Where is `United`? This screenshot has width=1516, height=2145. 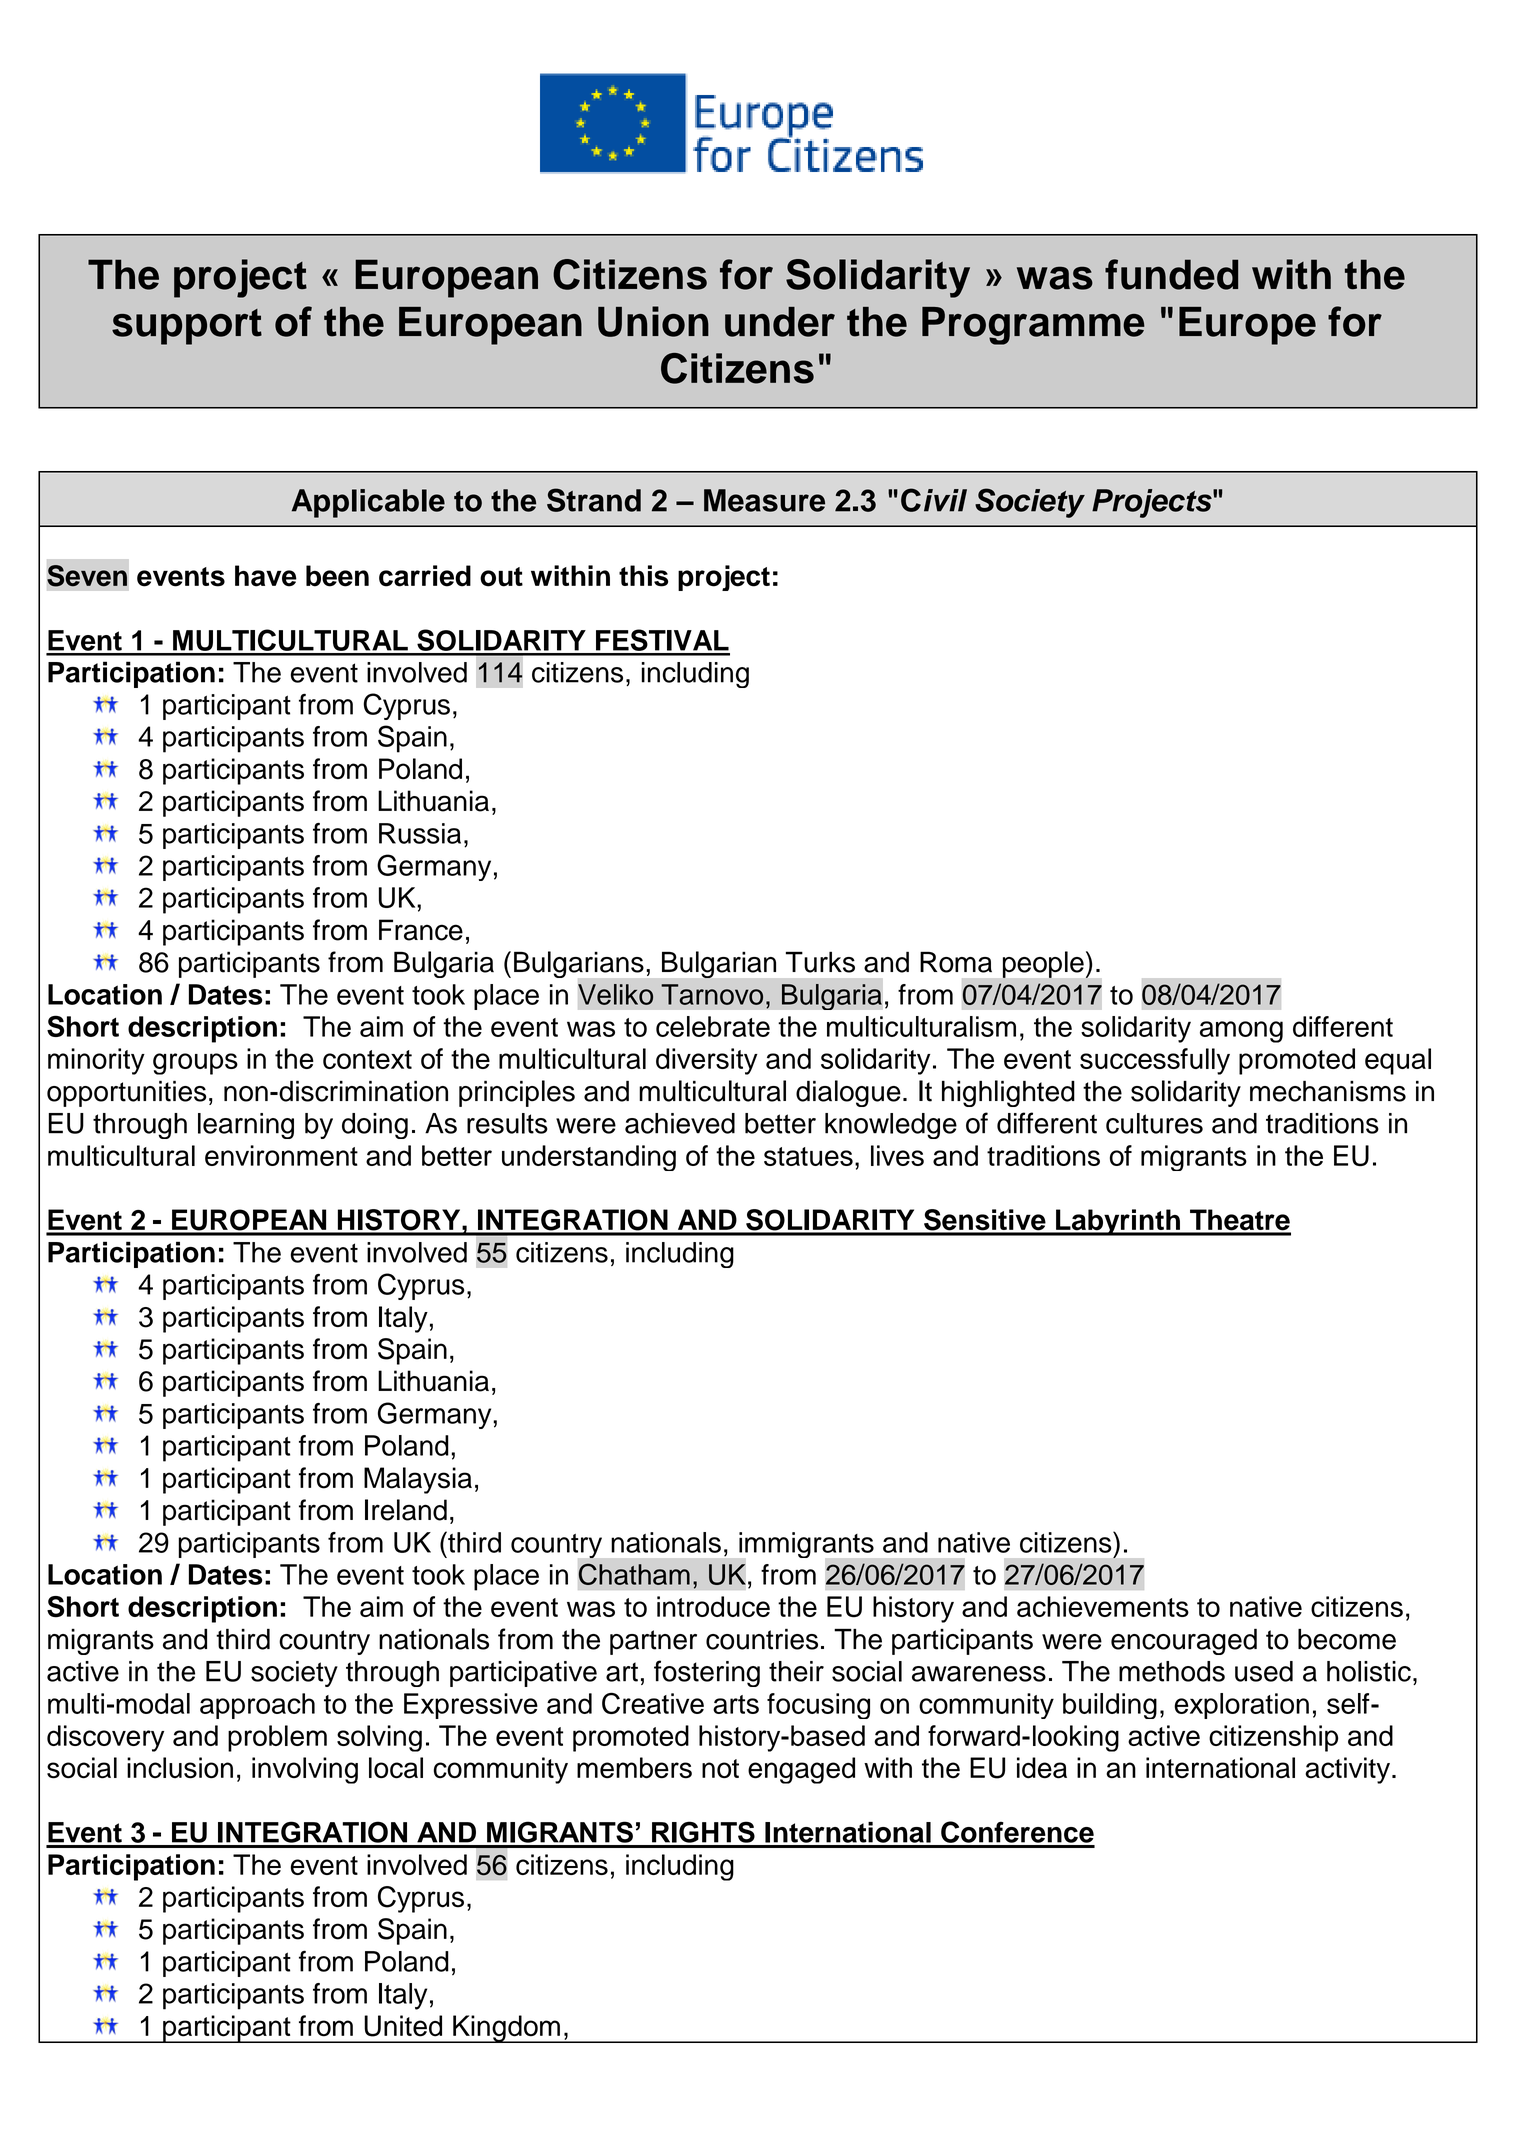
United is located at coordinates (403, 2026).
